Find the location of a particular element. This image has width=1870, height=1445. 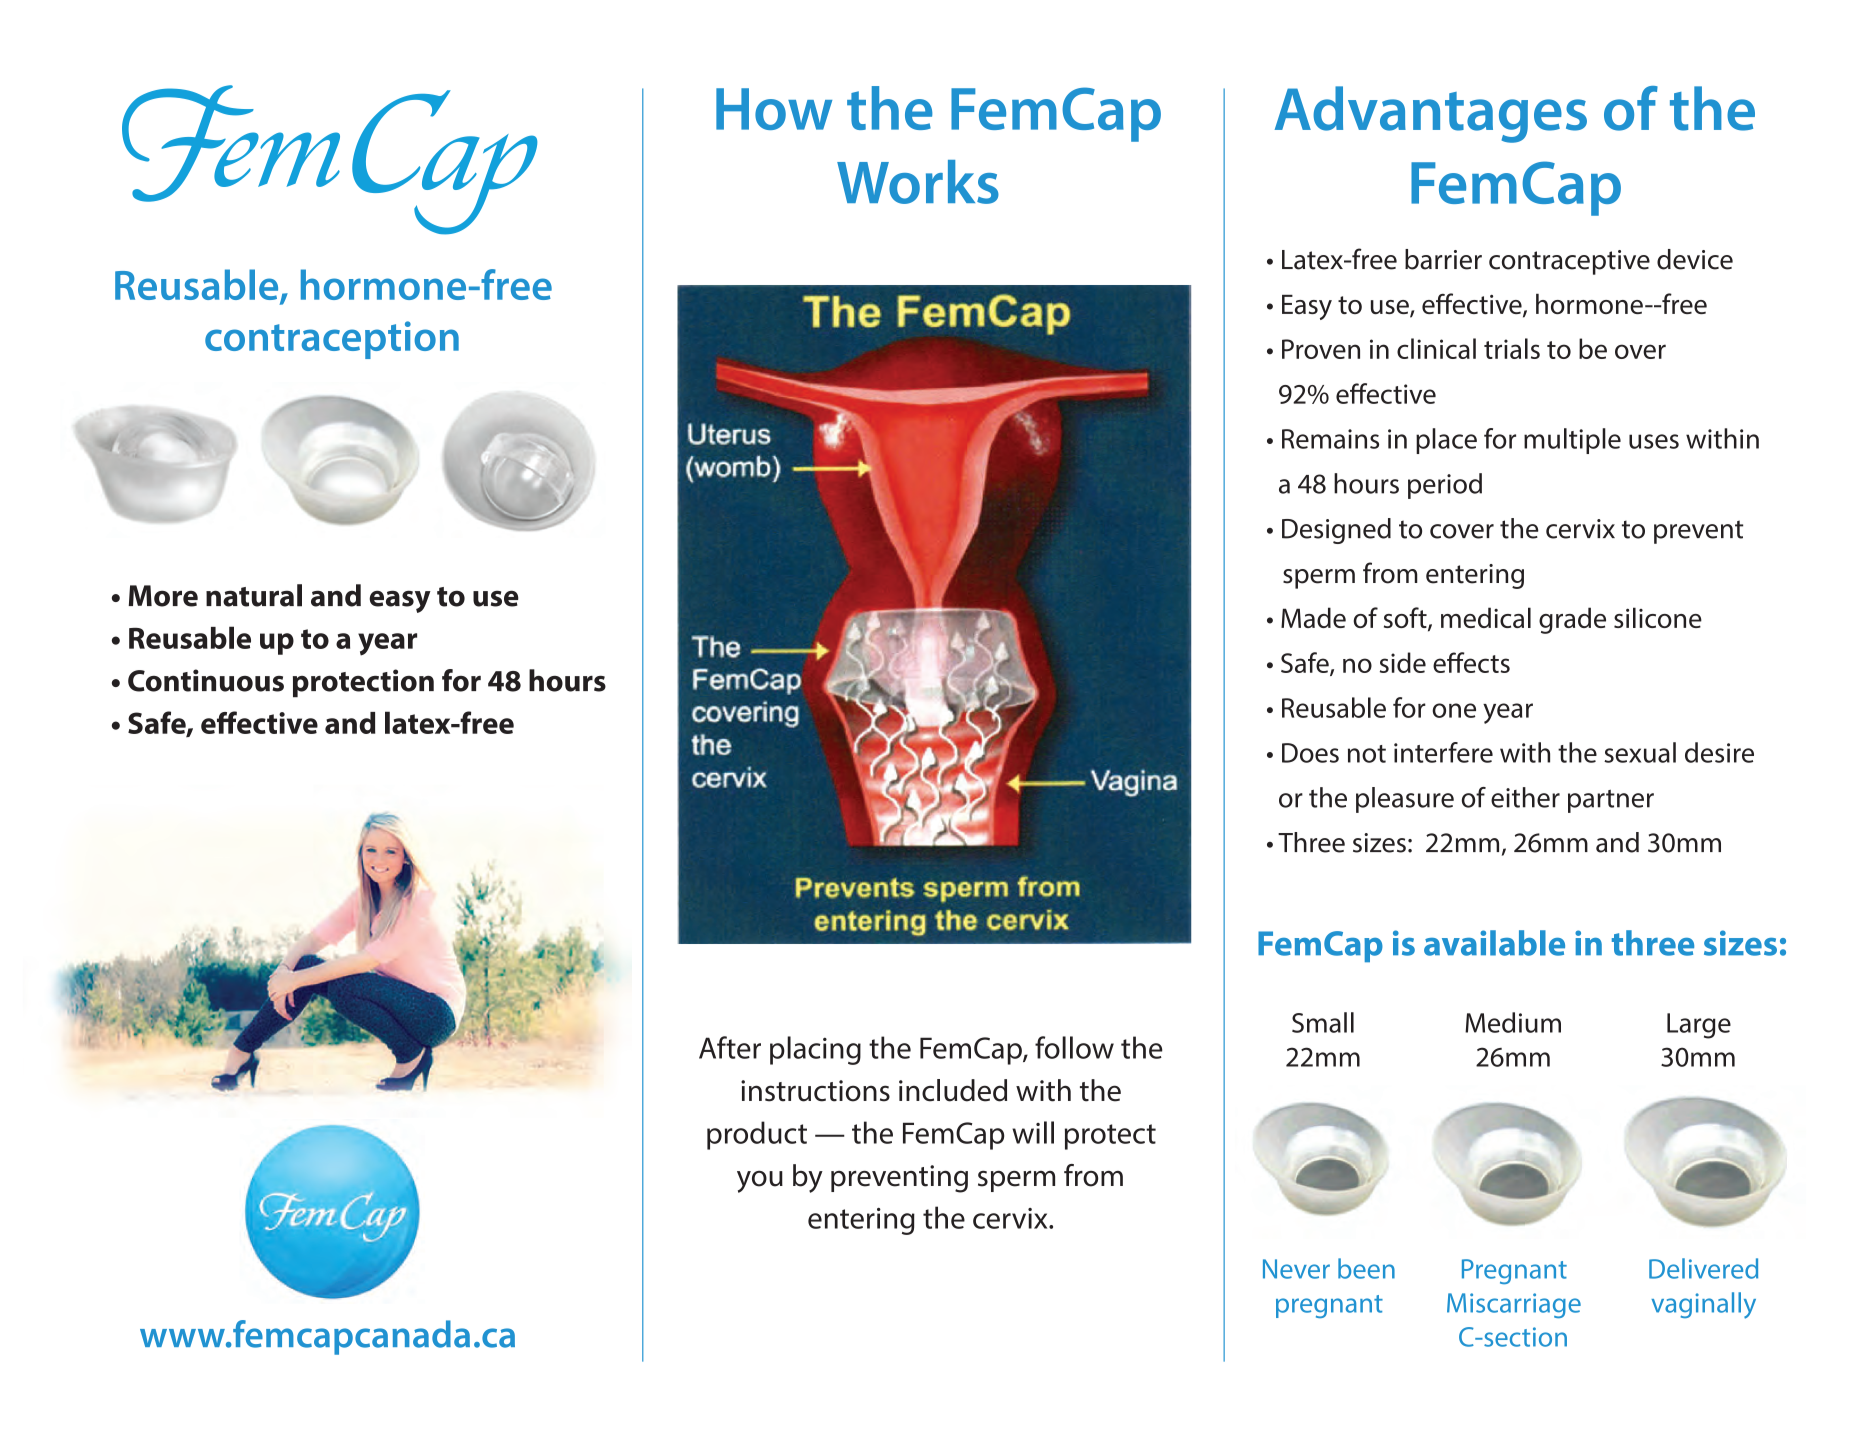

Continuous is located at coordinates (206, 680).
